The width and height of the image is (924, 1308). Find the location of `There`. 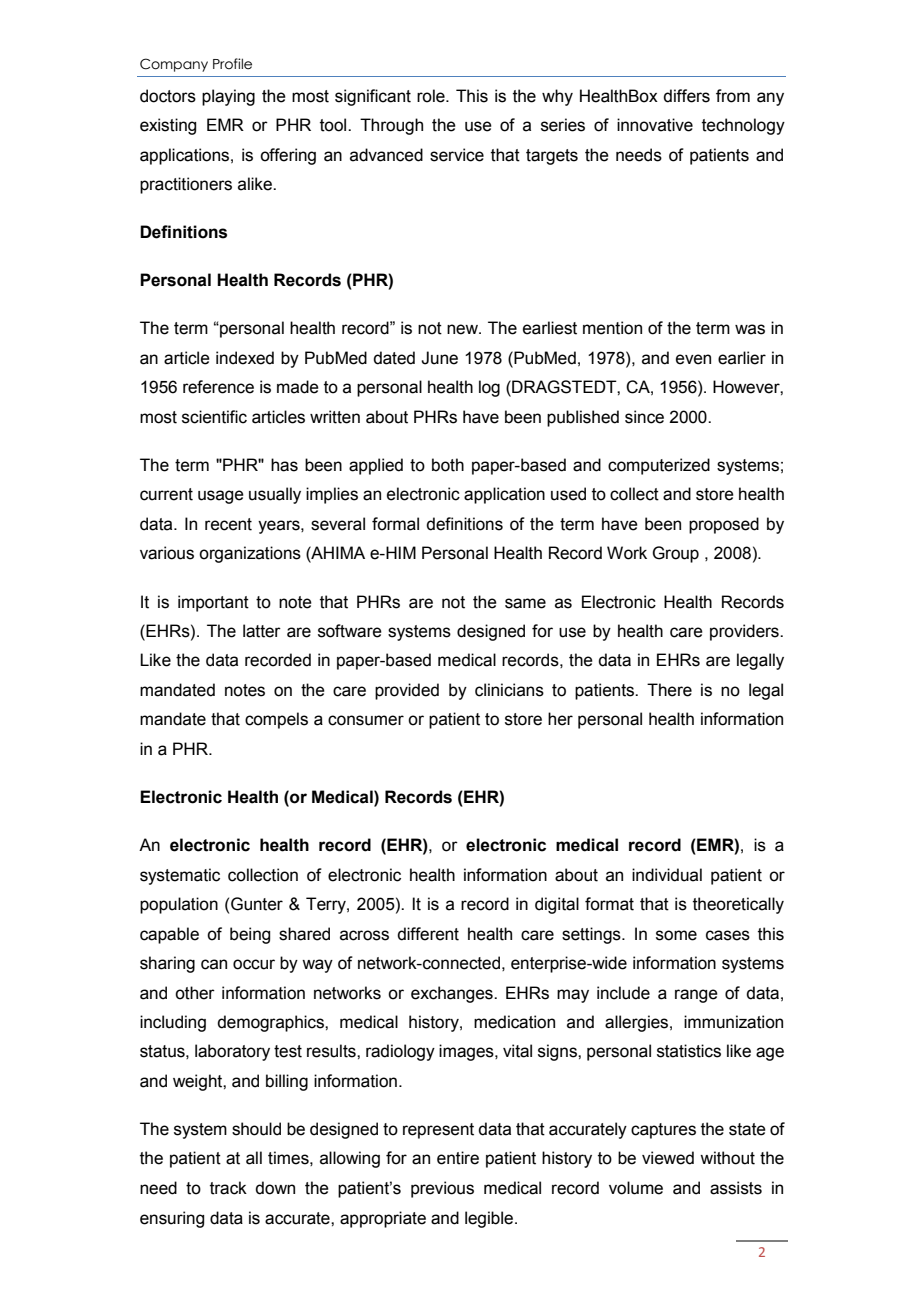

There is located at coordinates (669, 690).
